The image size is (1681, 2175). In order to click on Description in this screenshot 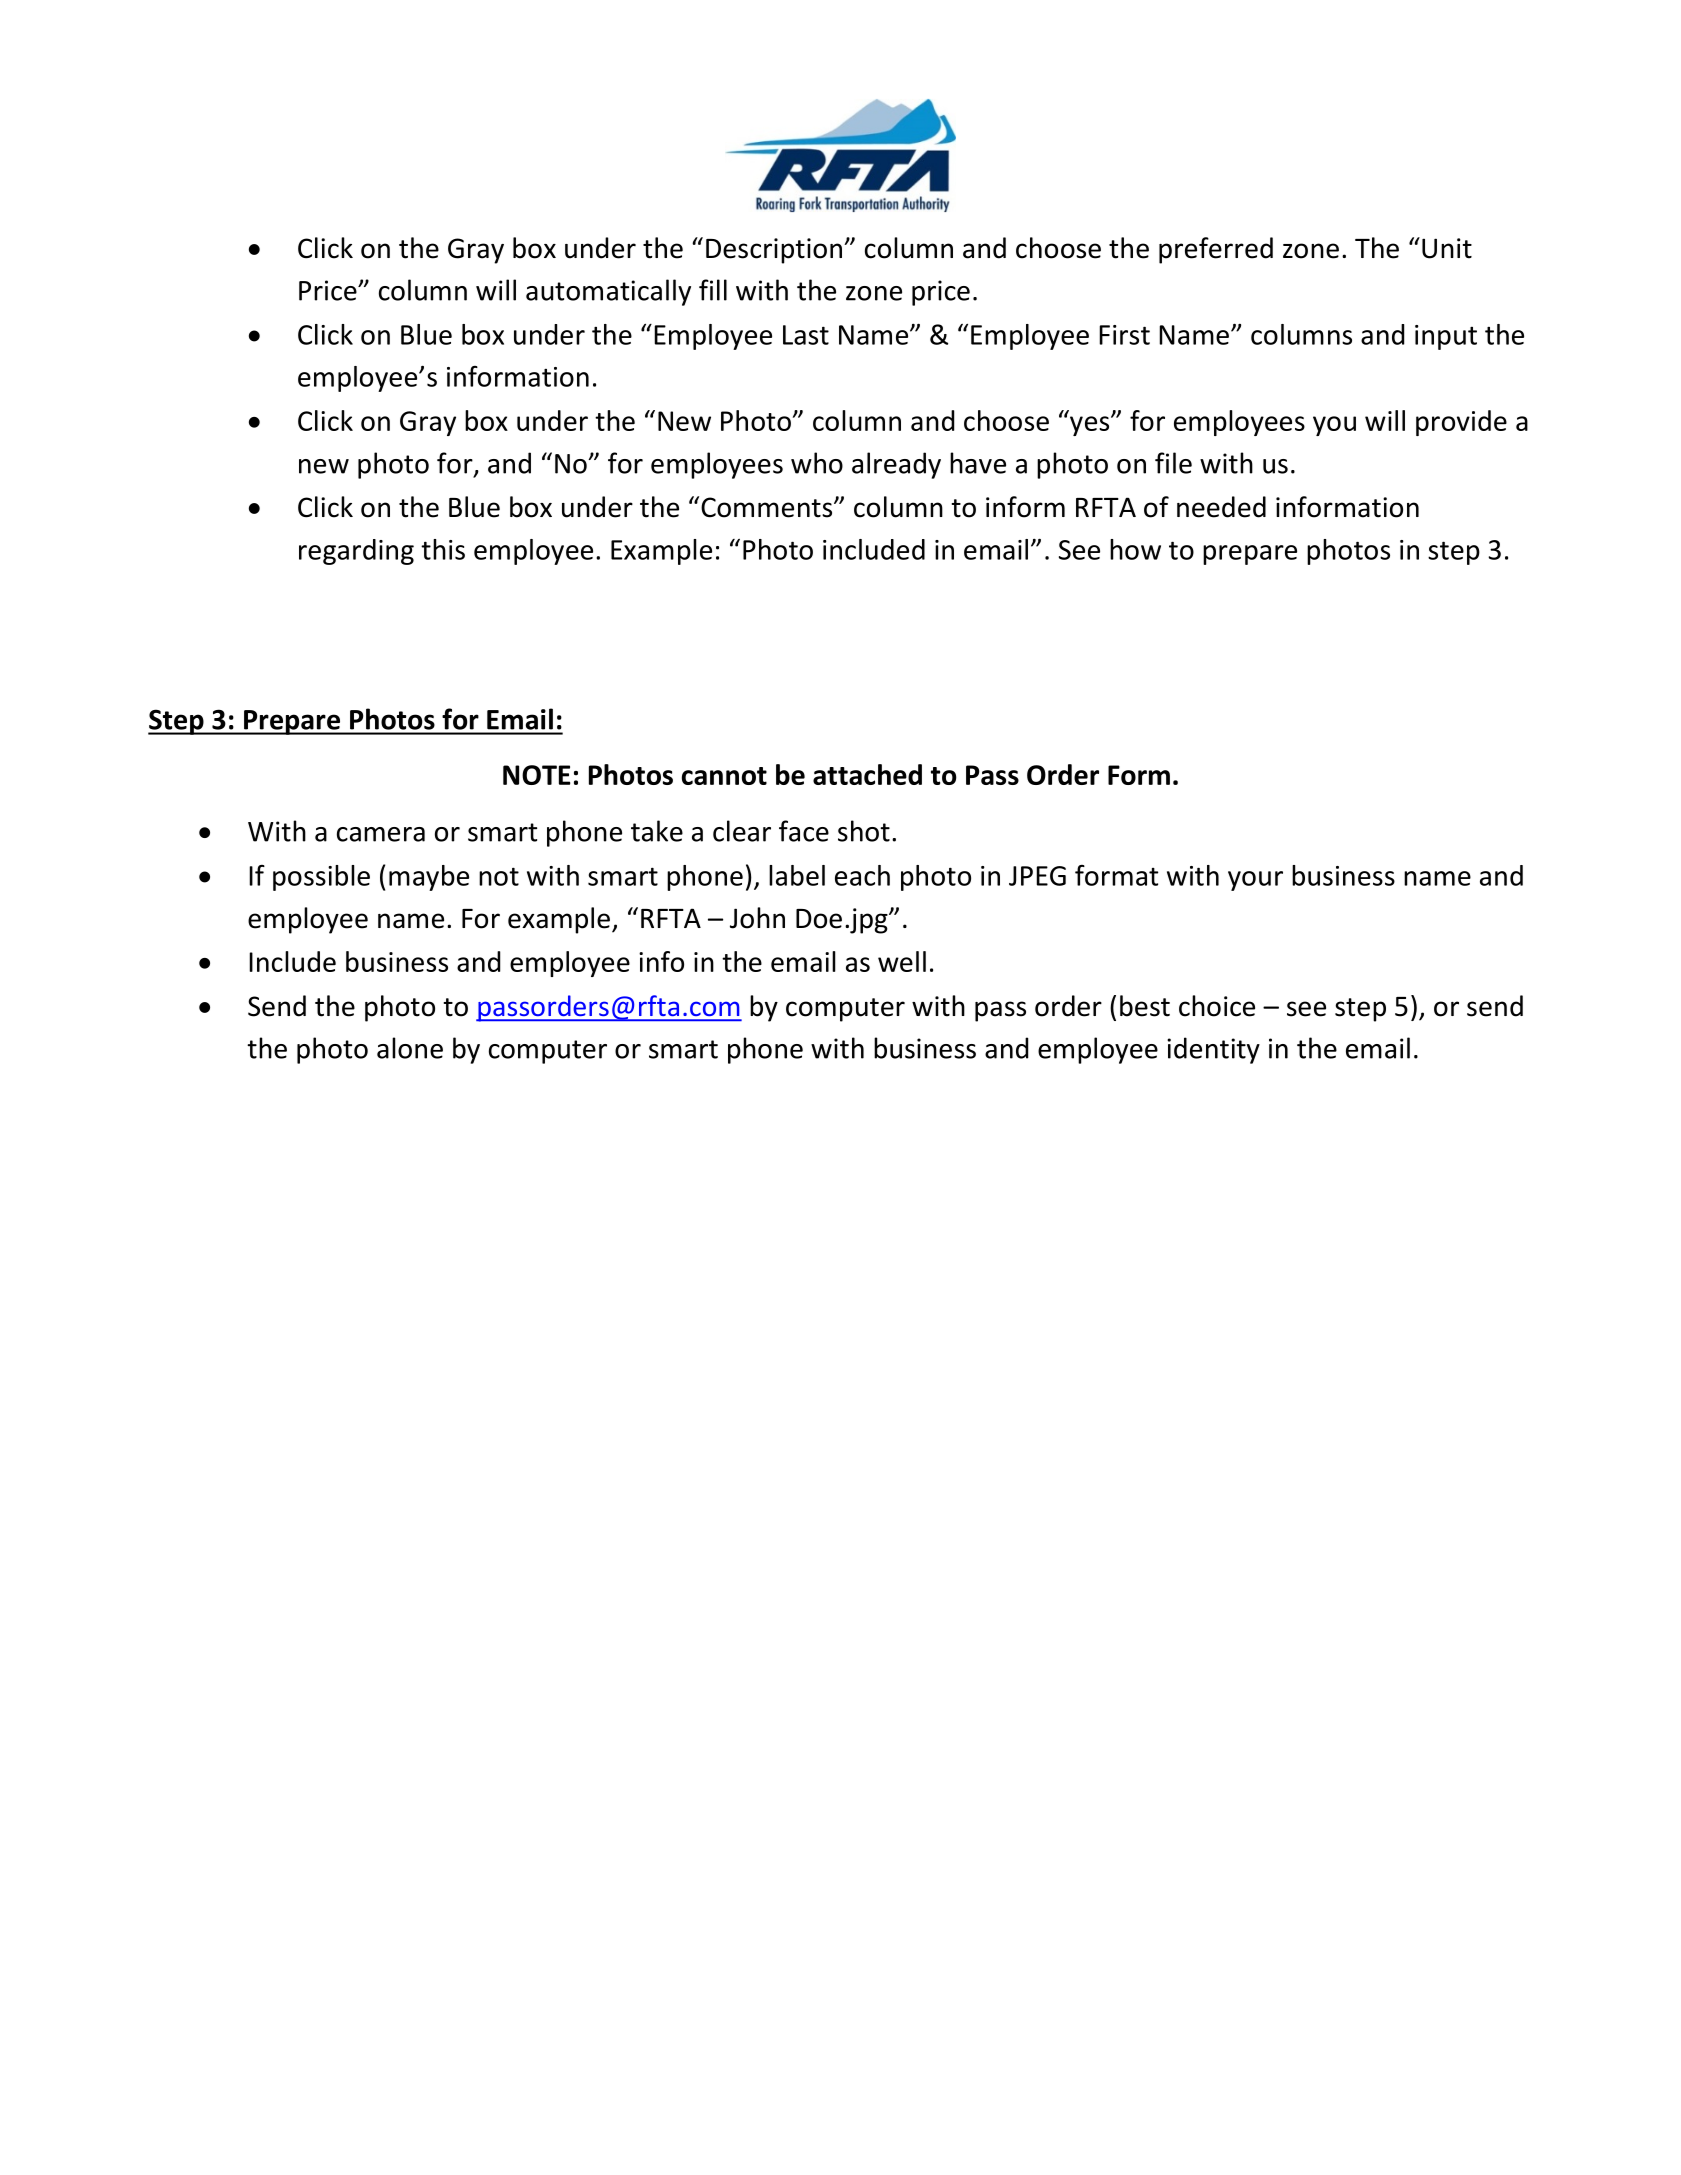, I will do `click(774, 251)`.
